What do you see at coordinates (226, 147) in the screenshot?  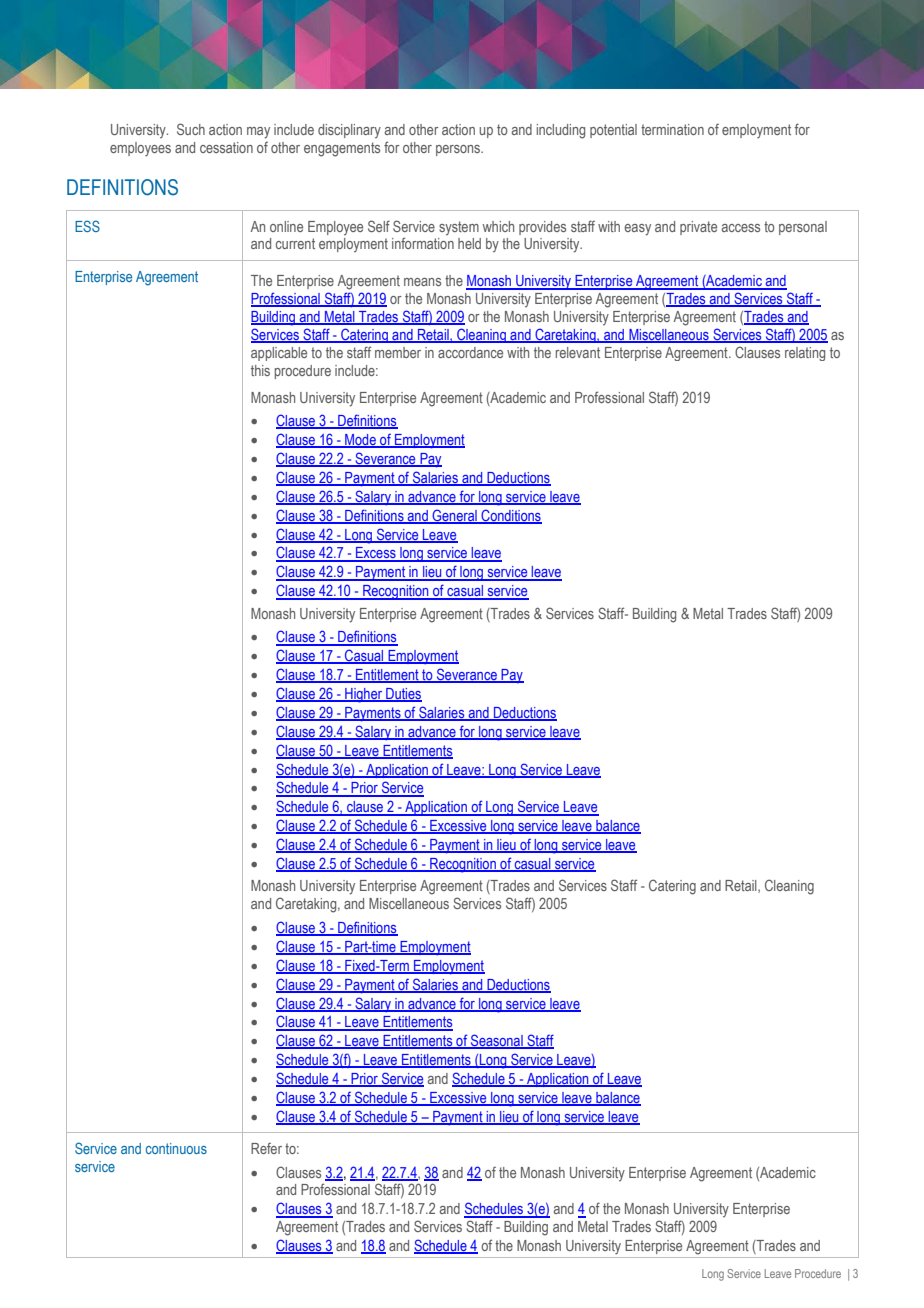 I see `cessation` at bounding box center [226, 147].
